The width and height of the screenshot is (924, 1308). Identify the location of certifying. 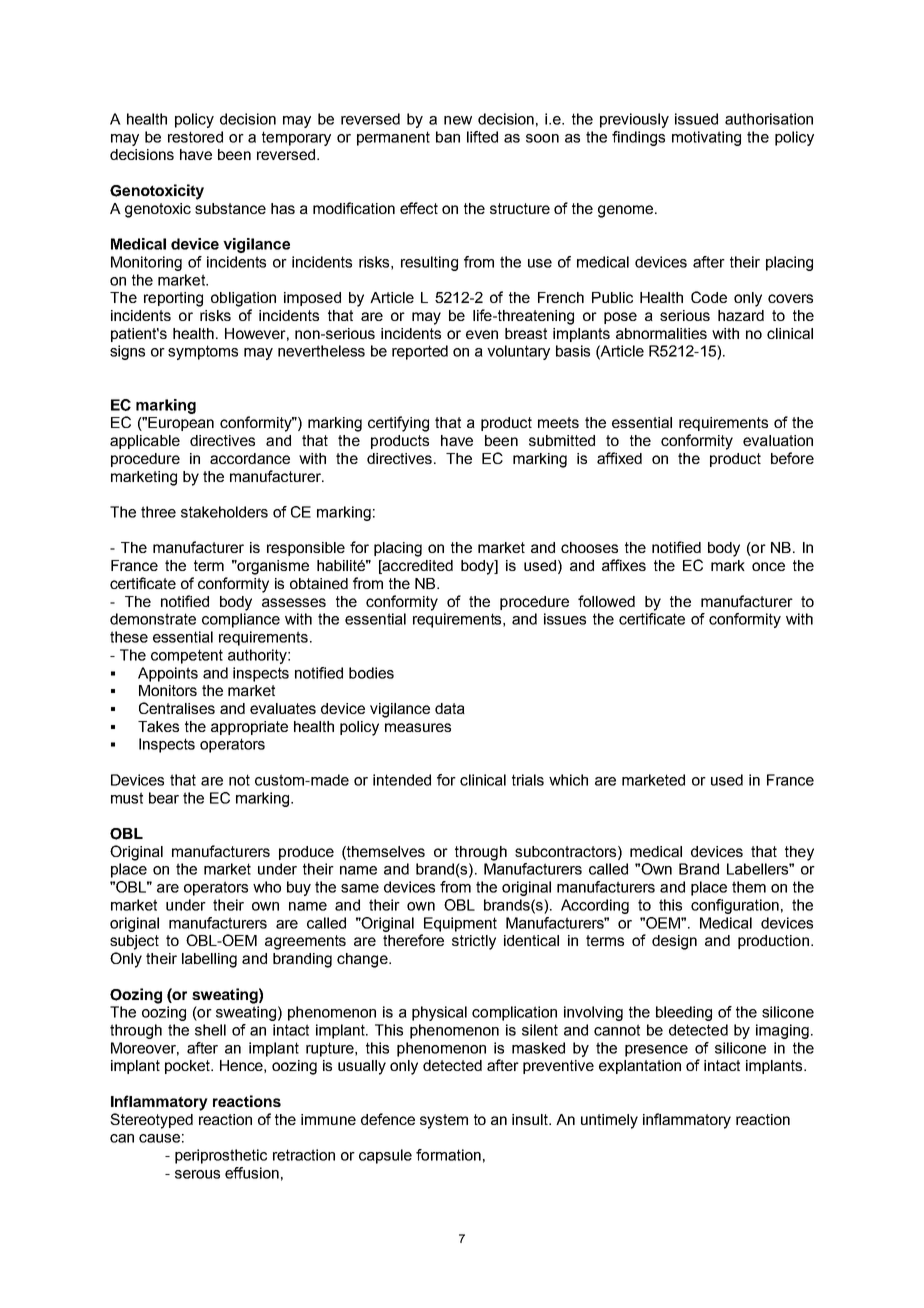
(398, 424).
